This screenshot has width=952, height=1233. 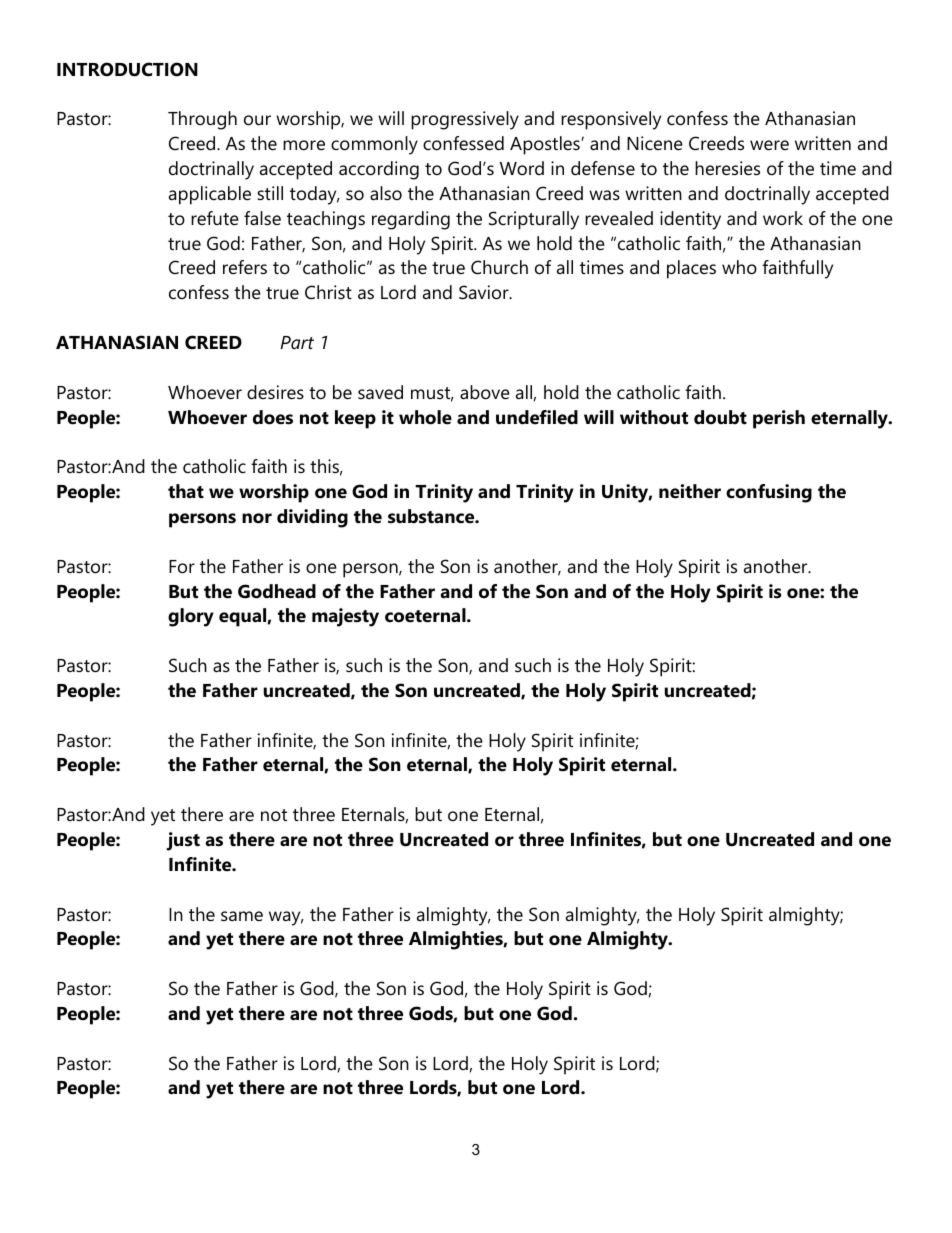 What do you see at coordinates (690, 491) in the screenshot?
I see `neither` at bounding box center [690, 491].
